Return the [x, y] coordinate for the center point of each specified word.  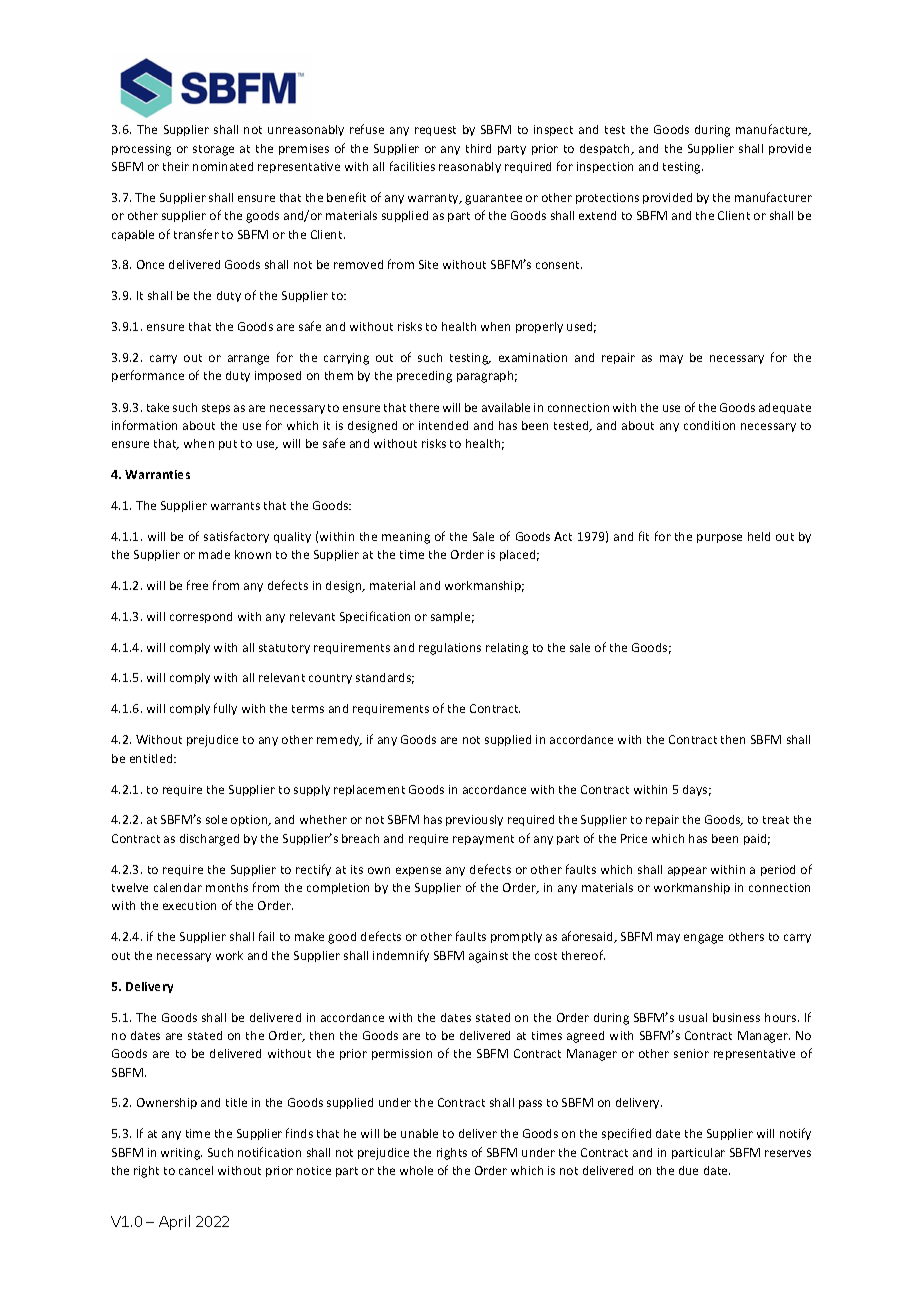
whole [416, 1170]
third [478, 148]
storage [213, 150]
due [688, 1170]
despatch [606, 149]
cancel [196, 1170]
